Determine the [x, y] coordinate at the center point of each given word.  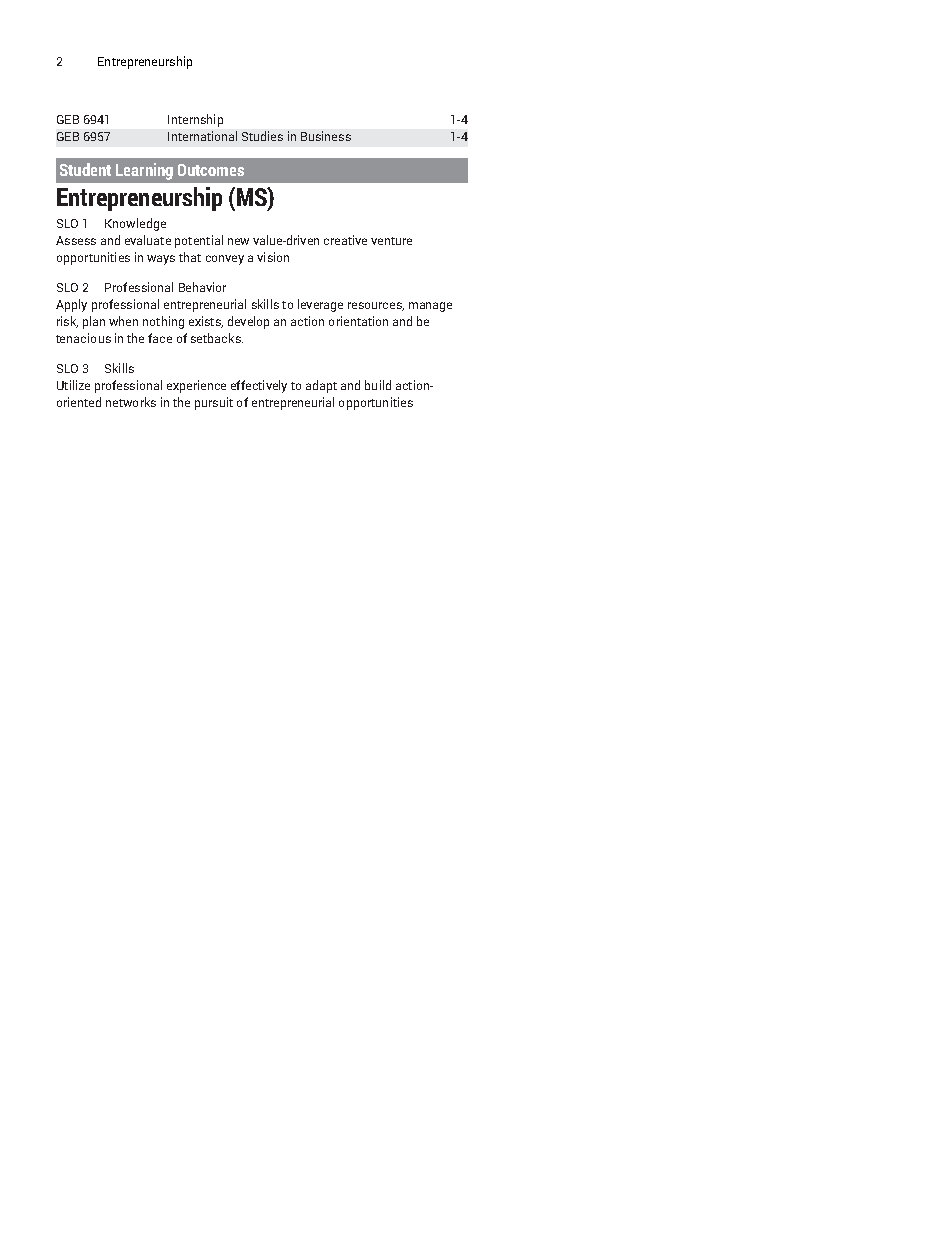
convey [225, 260]
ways [161, 260]
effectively [259, 386]
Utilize [73, 385]
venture [391, 241]
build [378, 385]
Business [326, 136]
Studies [262, 136]
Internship [195, 120]
